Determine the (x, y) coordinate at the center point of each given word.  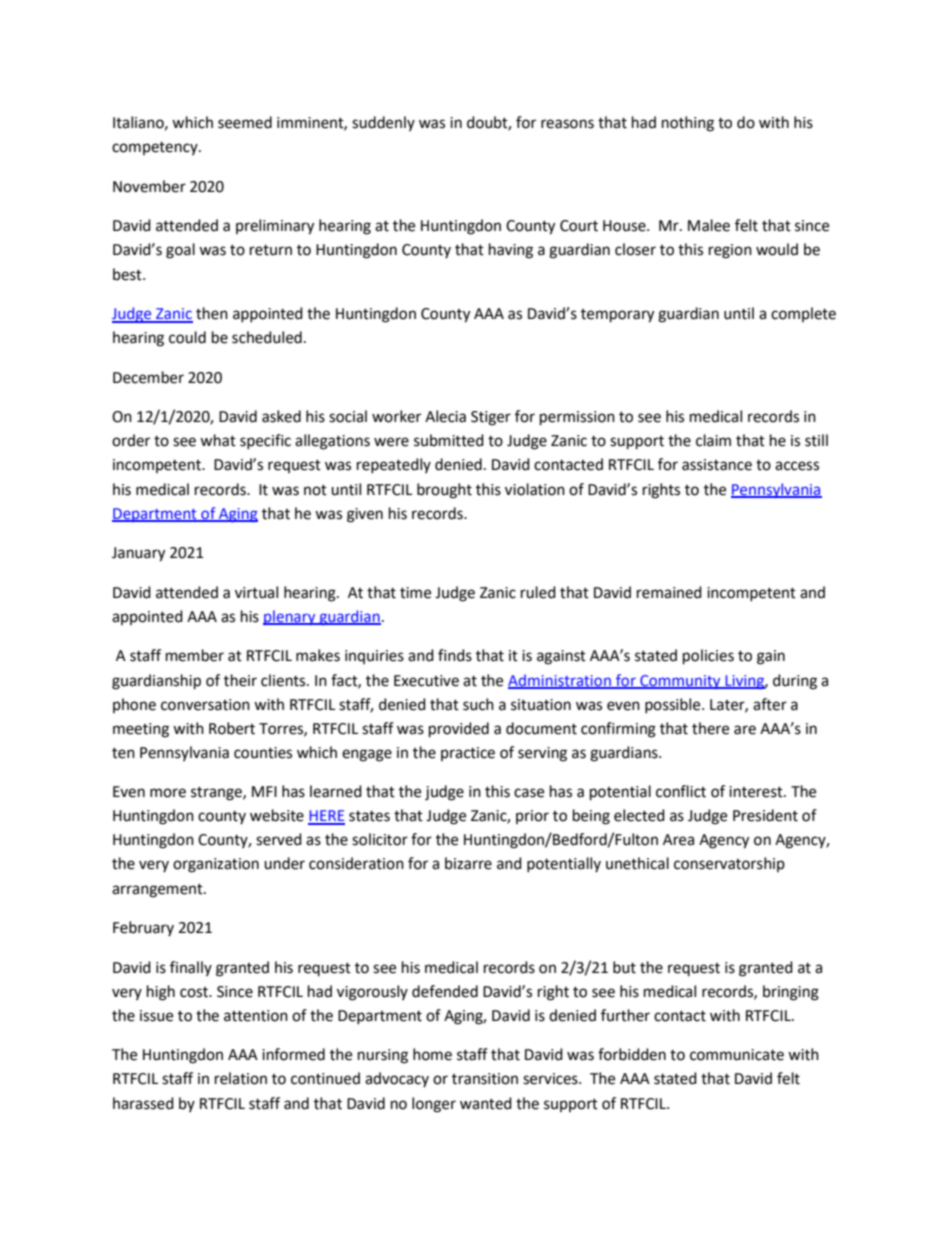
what (218, 440)
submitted (449, 440)
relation (241, 1078)
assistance (717, 465)
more (168, 793)
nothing (688, 124)
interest (757, 792)
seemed (245, 122)
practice (468, 754)
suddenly (383, 123)
